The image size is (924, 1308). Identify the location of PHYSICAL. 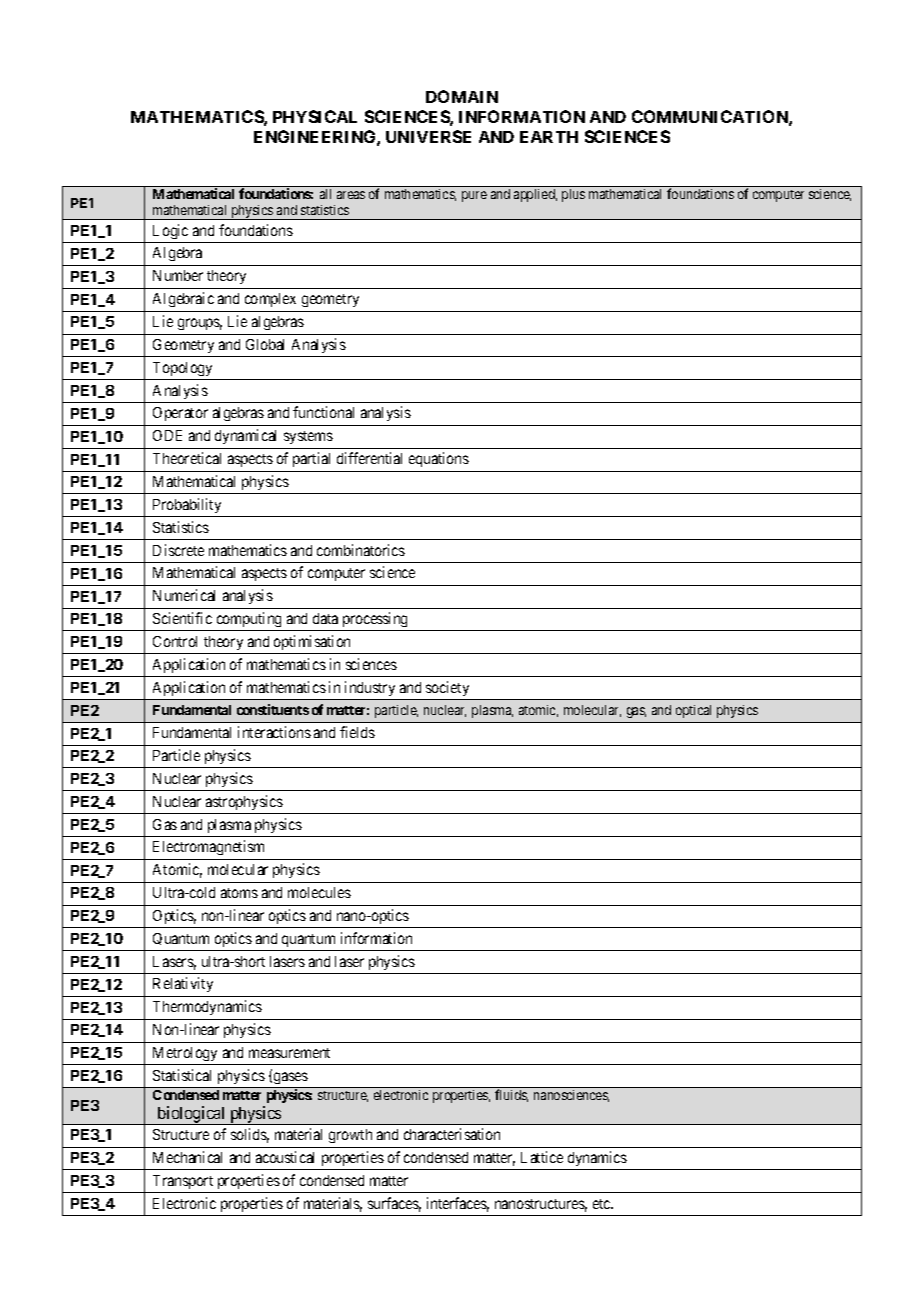
(315, 116).
